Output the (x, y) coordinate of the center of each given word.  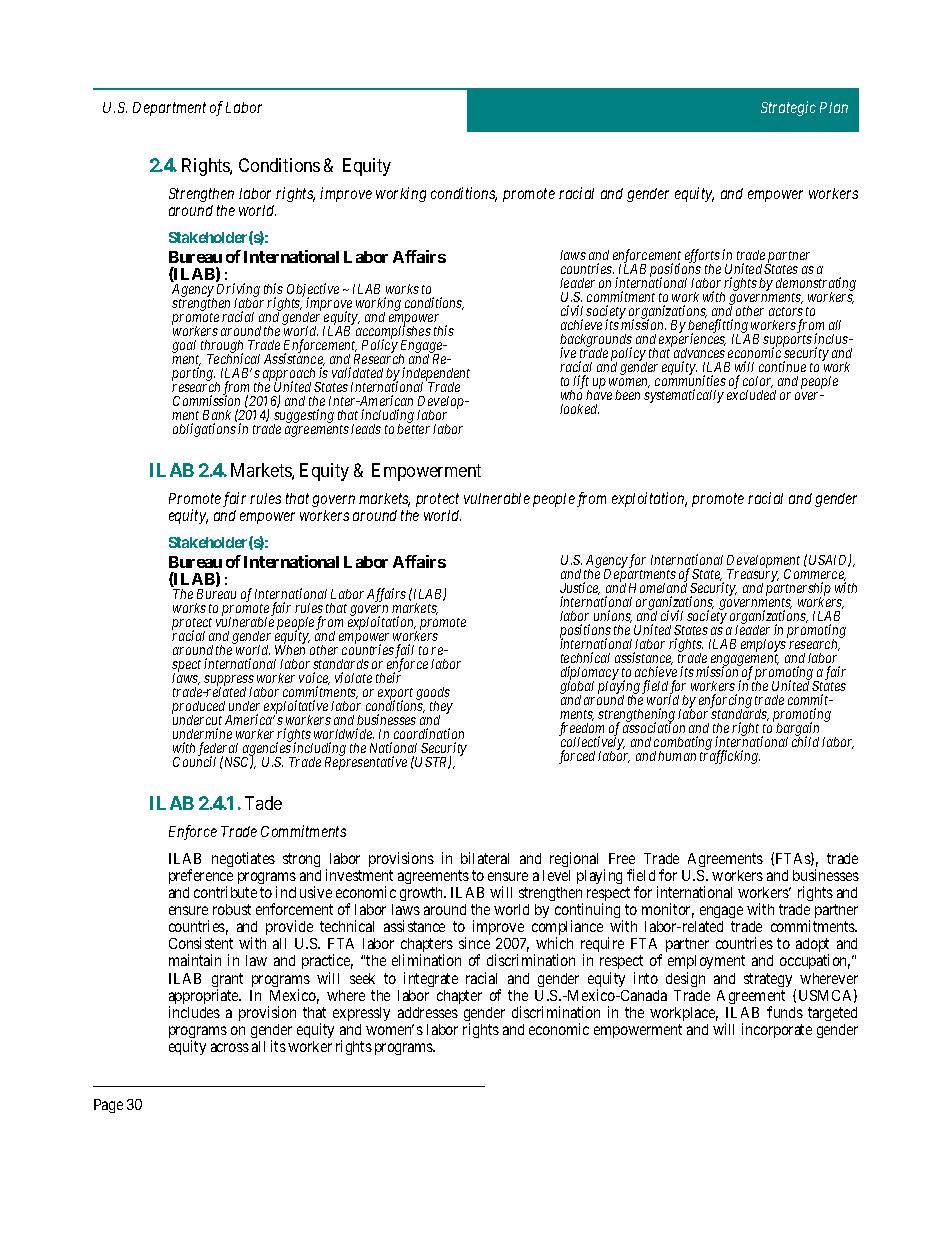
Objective (312, 291)
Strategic (788, 108)
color (758, 382)
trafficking (730, 757)
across (230, 1047)
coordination (429, 733)
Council (194, 761)
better (413, 429)
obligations (204, 430)
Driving (238, 291)
